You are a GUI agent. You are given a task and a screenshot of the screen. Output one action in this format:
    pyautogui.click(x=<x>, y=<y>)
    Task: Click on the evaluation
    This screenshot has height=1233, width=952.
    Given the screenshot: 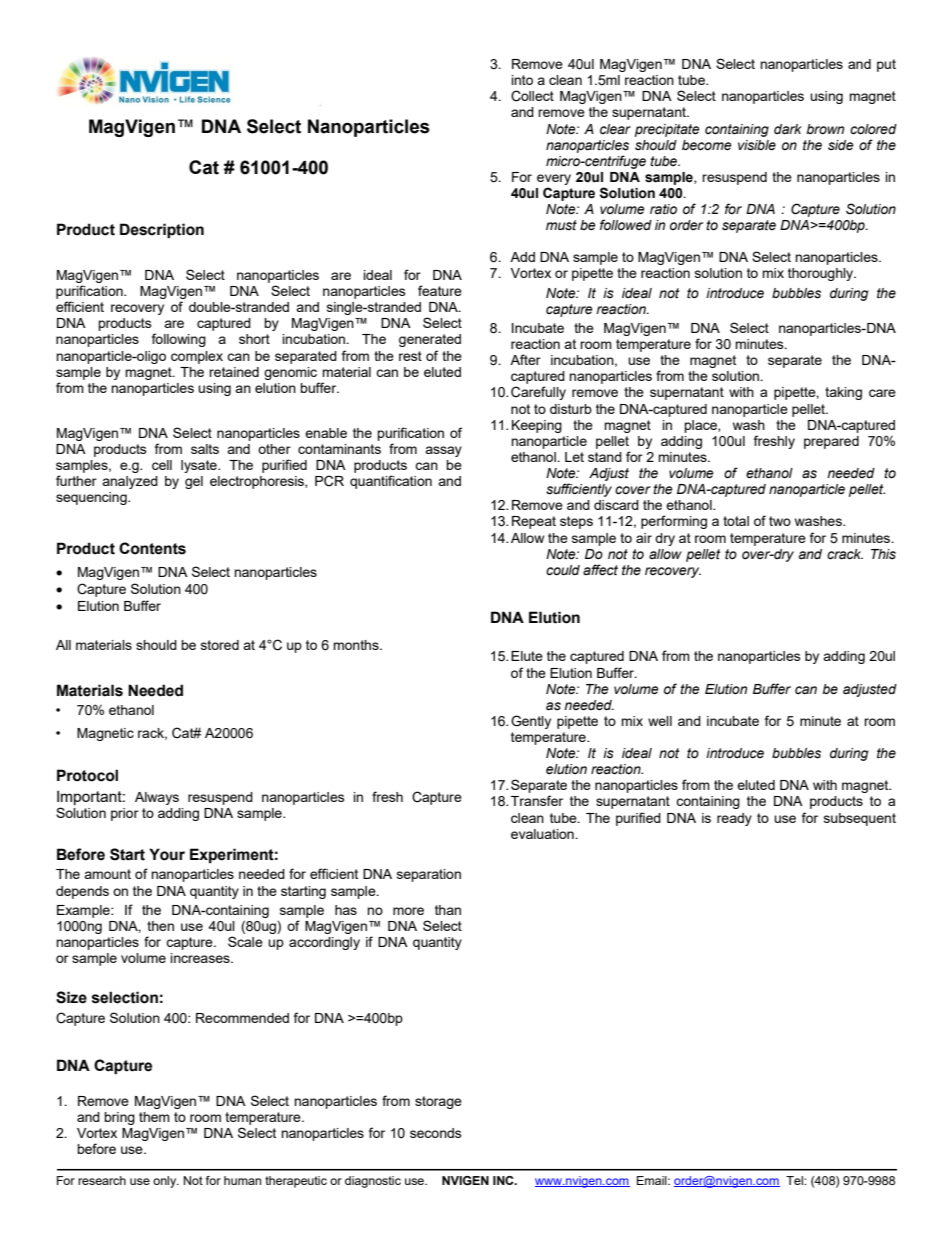 What is the action you would take?
    pyautogui.click(x=543, y=834)
